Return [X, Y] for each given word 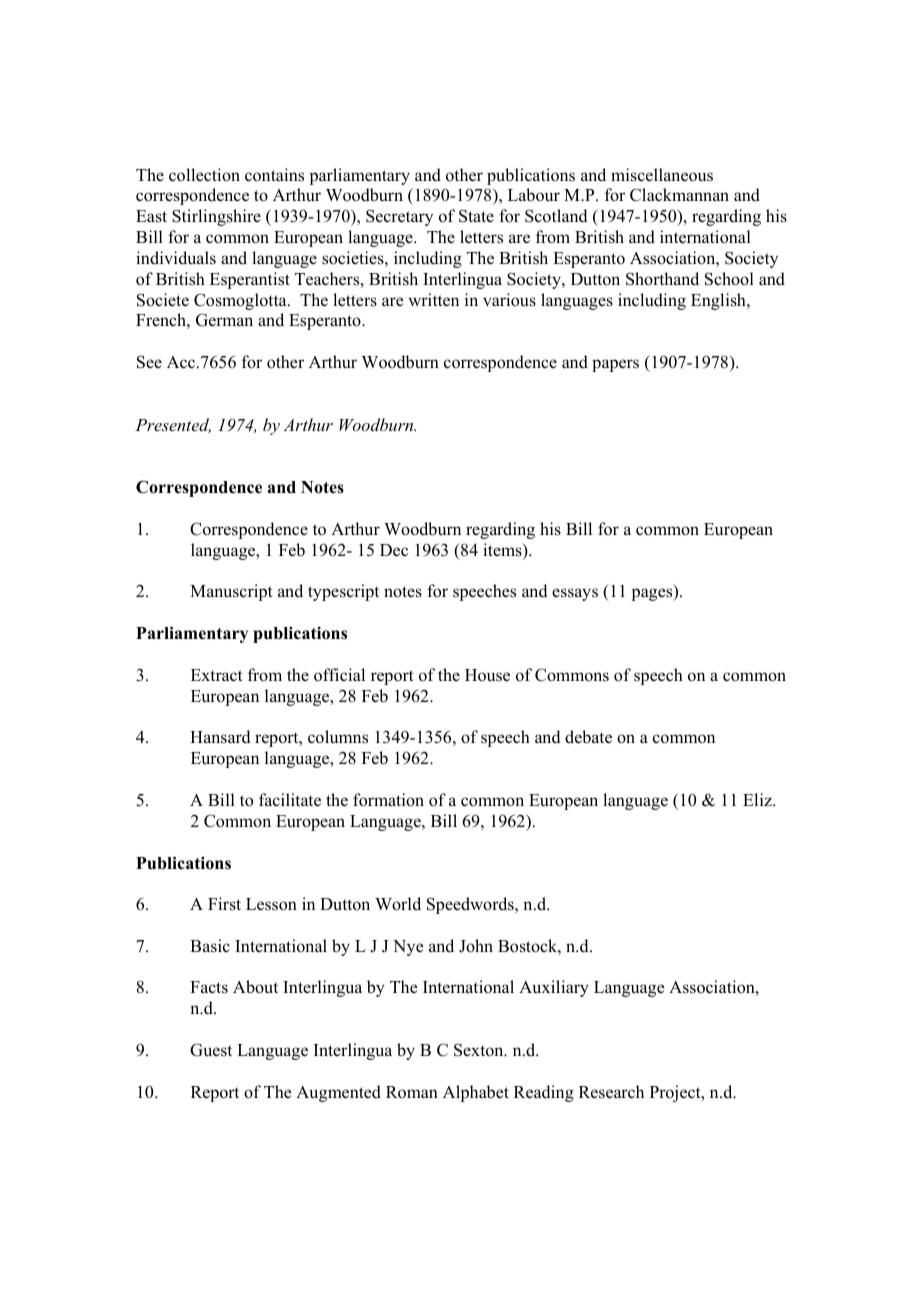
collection [204, 175]
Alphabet [476, 1093]
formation [388, 800]
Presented [173, 425]
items [503, 551]
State [476, 216]
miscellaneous [662, 175]
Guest [211, 1050]
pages [653, 594]
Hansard [220, 737]
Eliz [758, 799]
